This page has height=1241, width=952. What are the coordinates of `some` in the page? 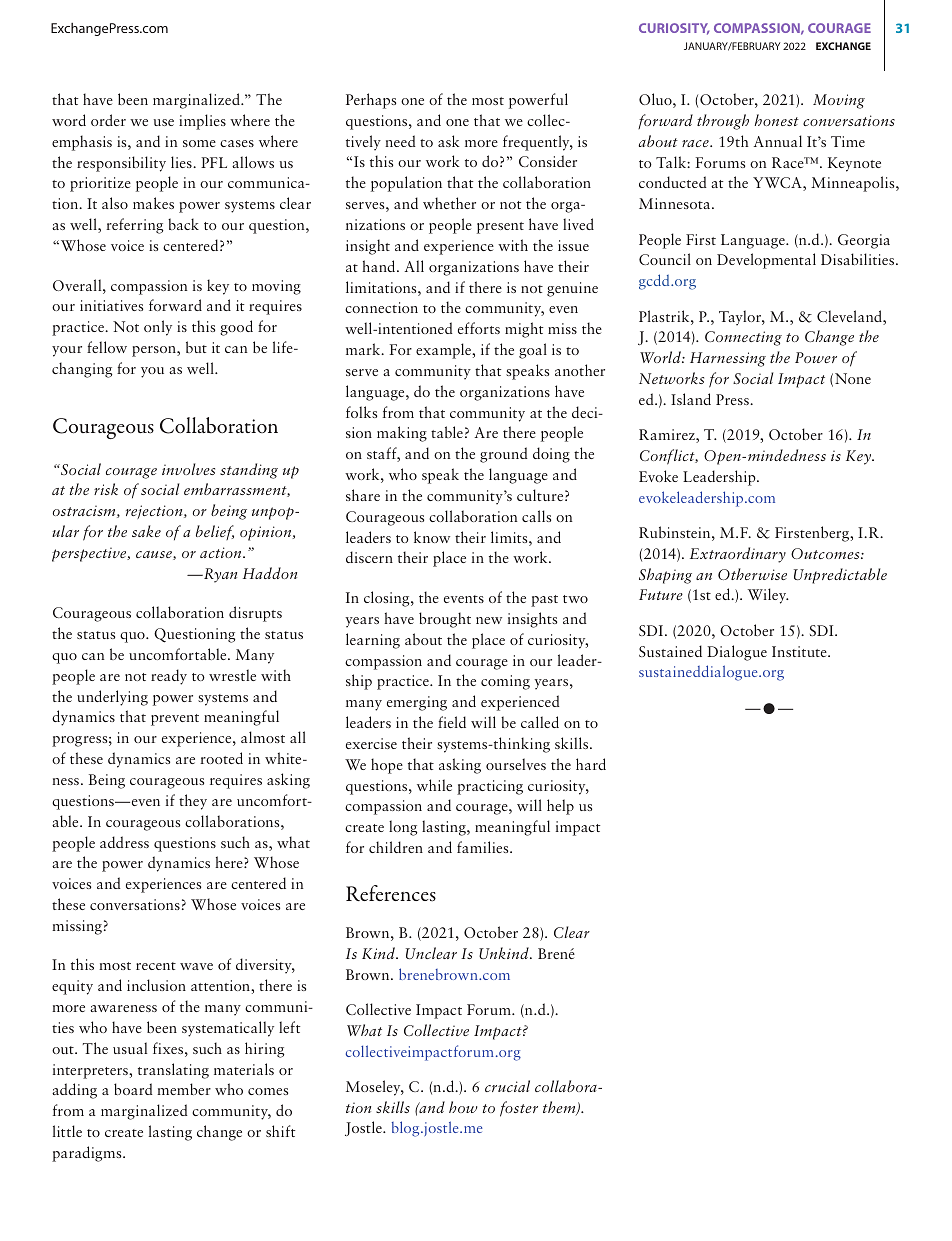 It's located at (199, 143).
